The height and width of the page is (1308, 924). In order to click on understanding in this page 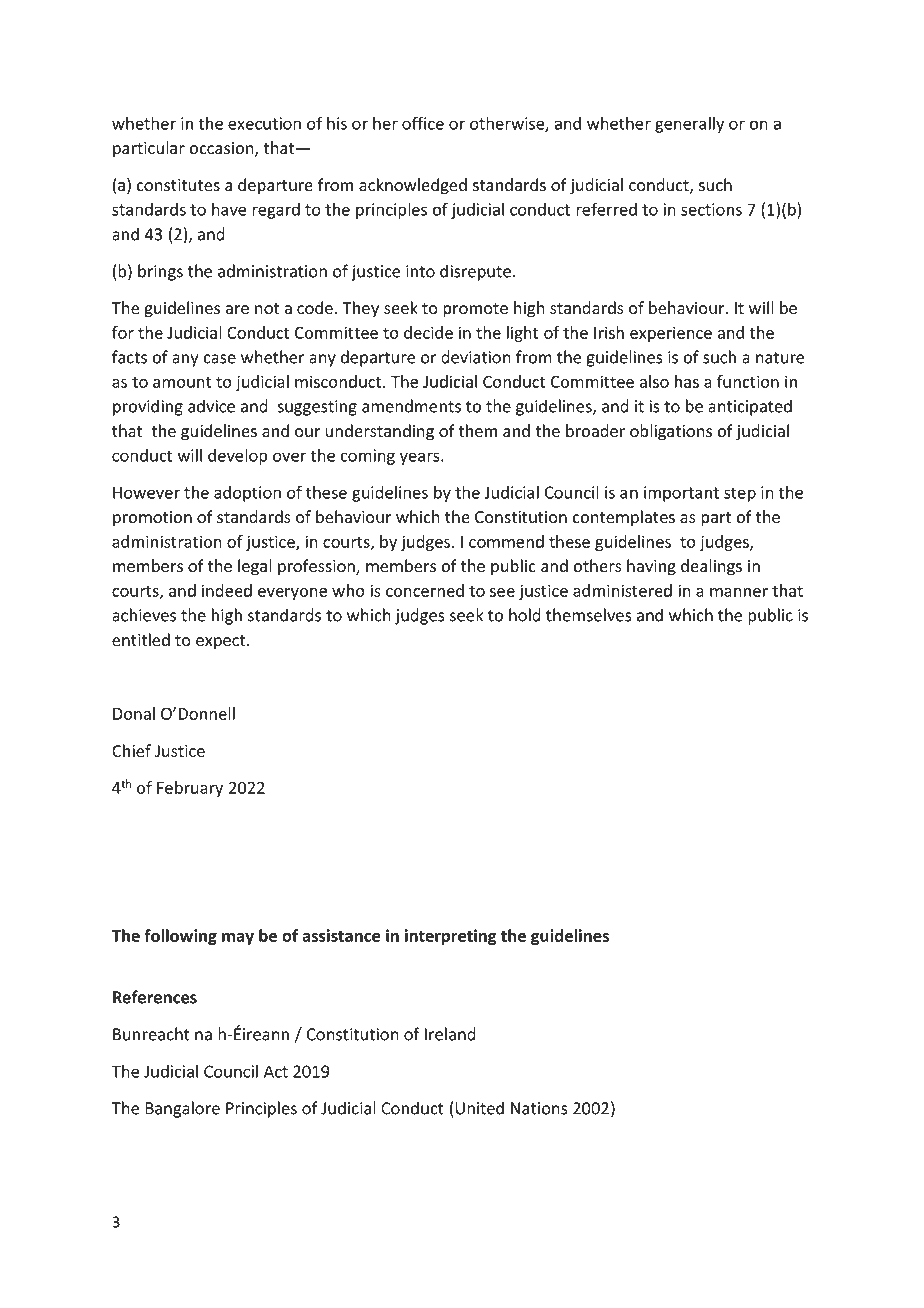, I will do `click(379, 432)`.
